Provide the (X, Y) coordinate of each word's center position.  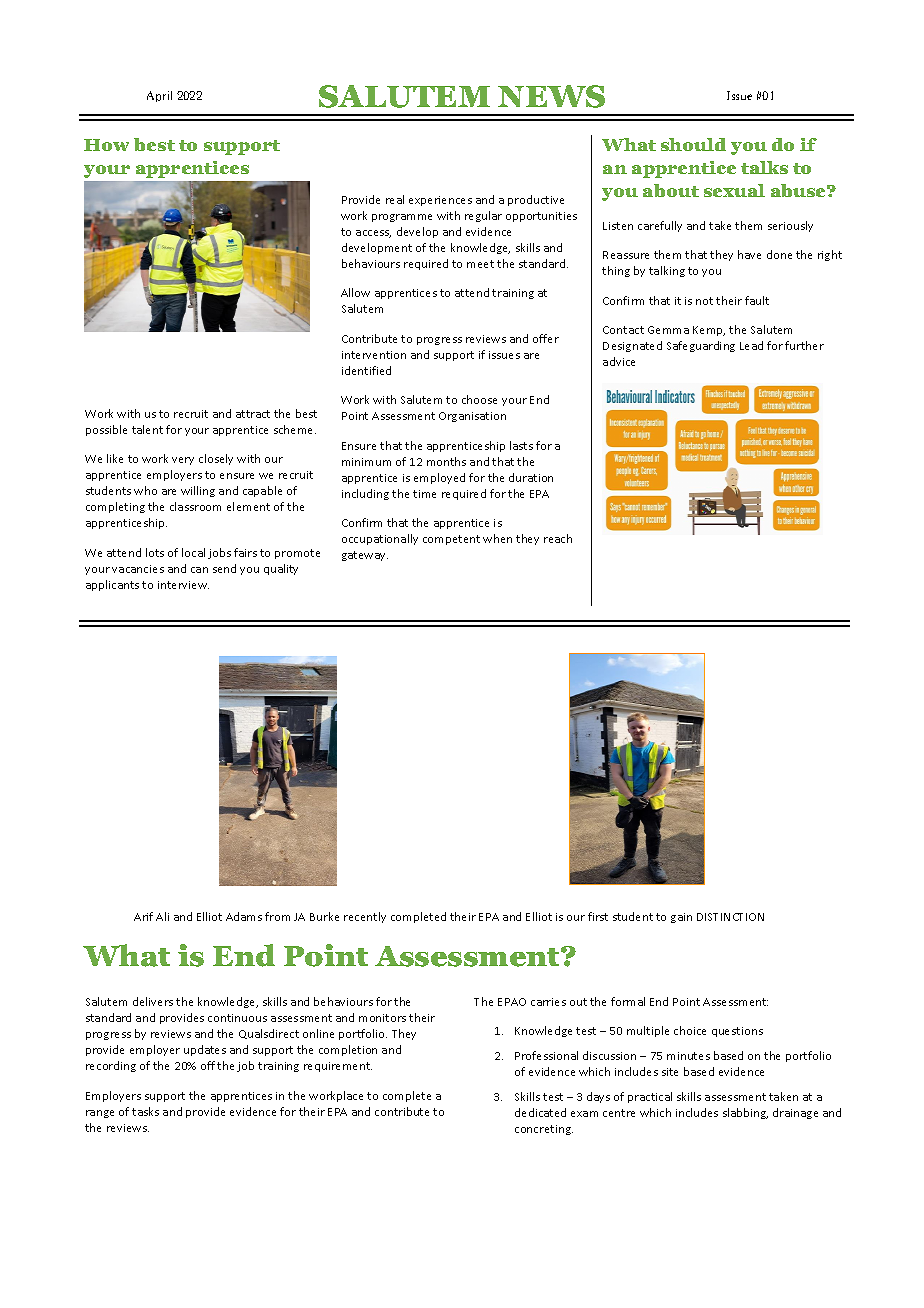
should (693, 144)
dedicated (540, 1112)
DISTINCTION (730, 917)
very (183, 461)
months (446, 461)
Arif (143, 916)
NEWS (551, 96)
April (159, 96)
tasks (145, 1111)
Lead (751, 345)
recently (365, 917)
